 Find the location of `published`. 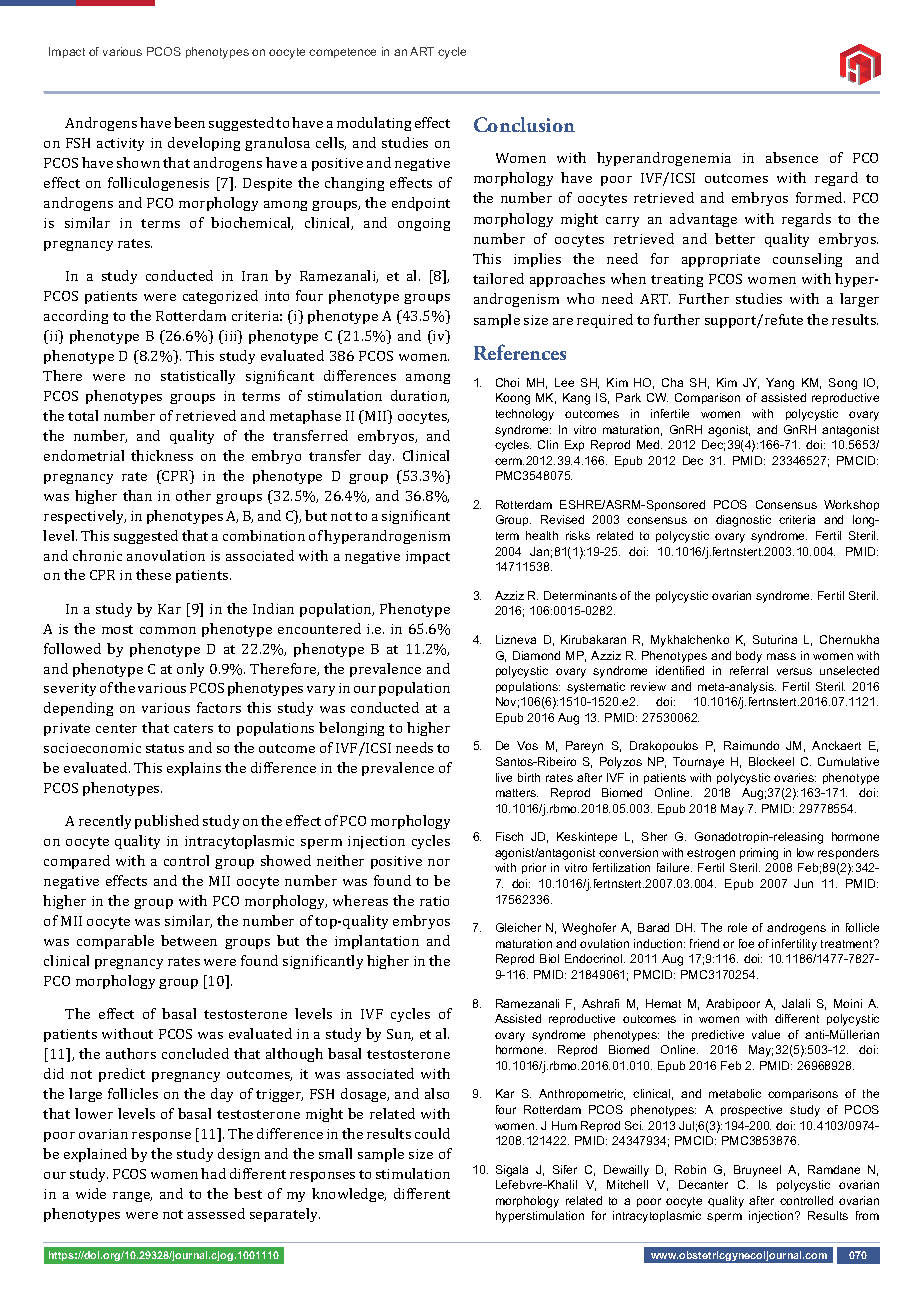

published is located at coordinates (167, 822).
